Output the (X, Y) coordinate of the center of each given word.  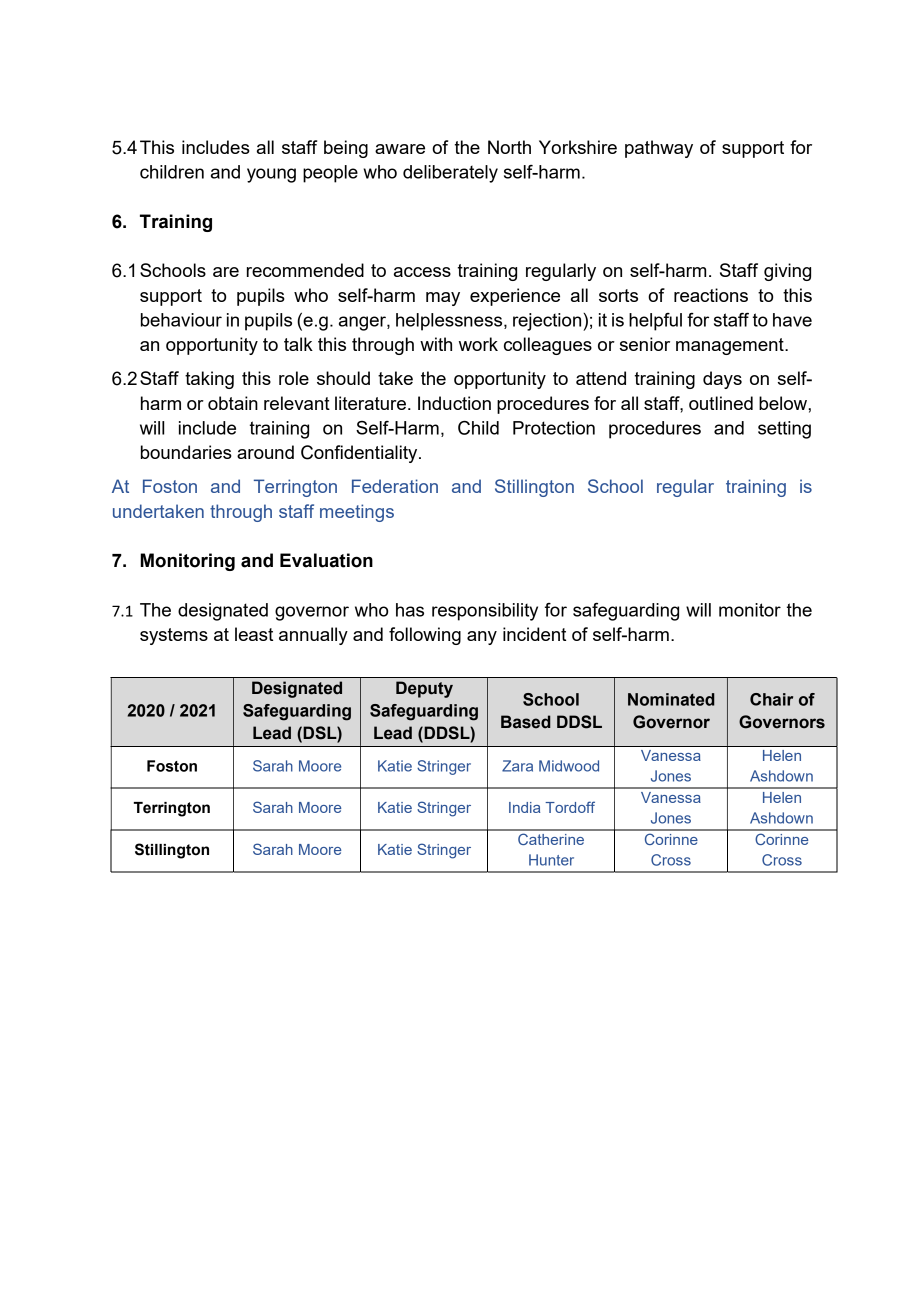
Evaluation (326, 560)
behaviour (181, 320)
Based (526, 722)
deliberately (450, 174)
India (524, 807)
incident (534, 634)
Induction (454, 403)
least (254, 634)
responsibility (485, 612)
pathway (659, 149)
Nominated (671, 699)
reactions (711, 295)
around (265, 452)
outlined (721, 403)
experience (515, 297)
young (271, 175)
